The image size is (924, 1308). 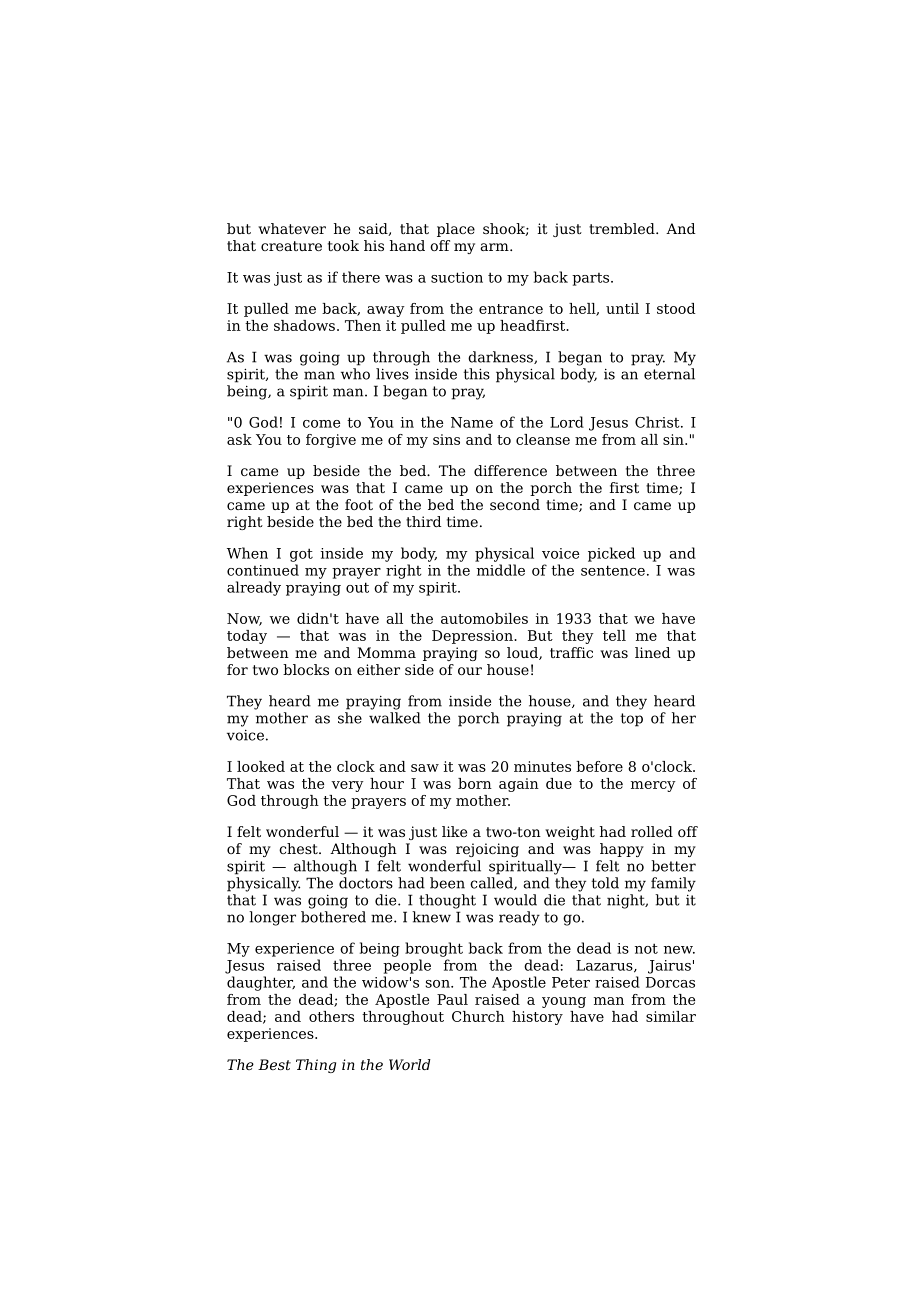 What do you see at coordinates (671, 1016) in the page?
I see `similar` at bounding box center [671, 1016].
